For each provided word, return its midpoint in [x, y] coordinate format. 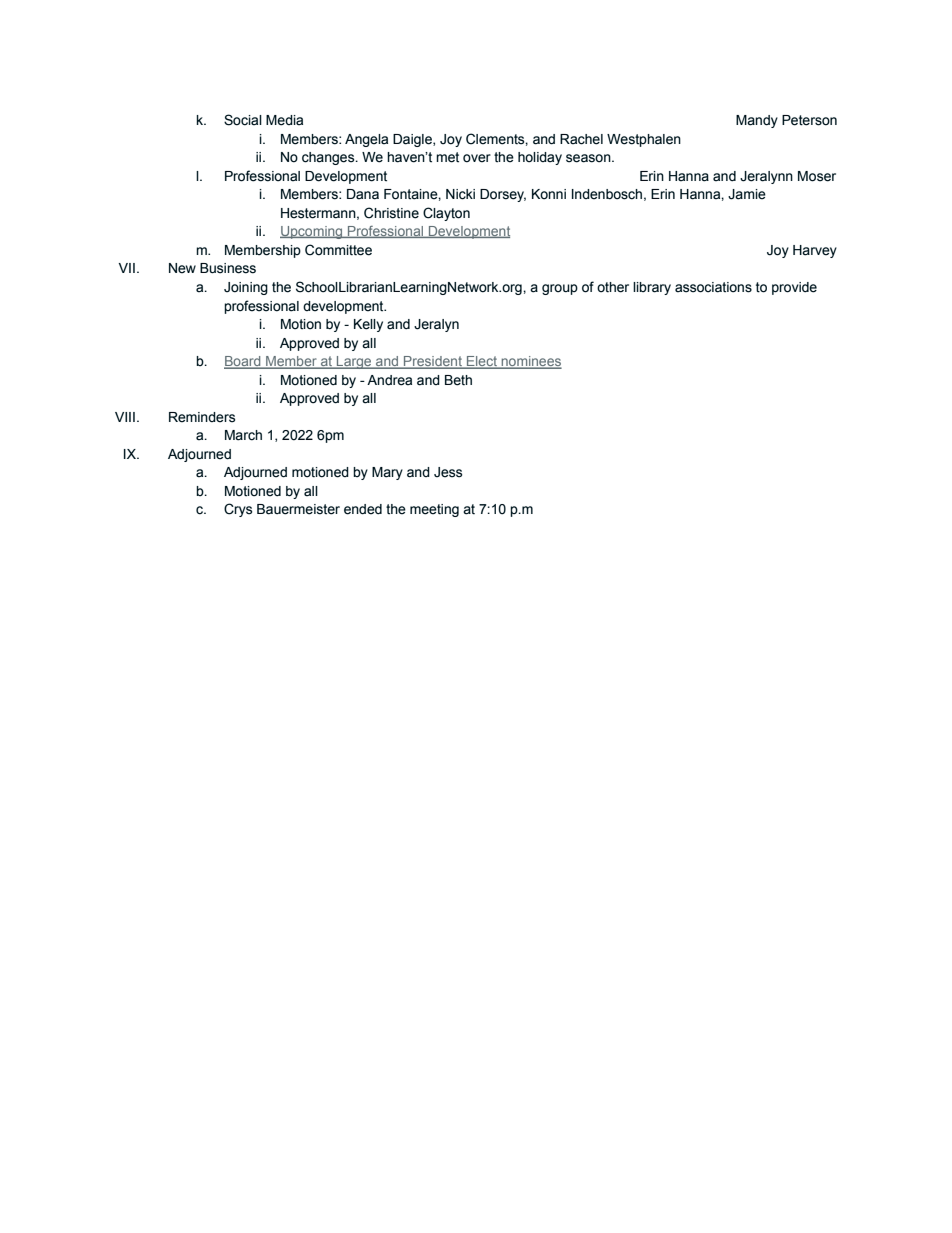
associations [713, 287]
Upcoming [312, 232]
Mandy [757, 121]
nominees [530, 362]
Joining [246, 288]
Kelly [368, 325]
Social [243, 120]
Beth [458, 380]
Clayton [446, 214]
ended [363, 509]
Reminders [202, 417]
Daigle [413, 140]
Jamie [747, 194]
